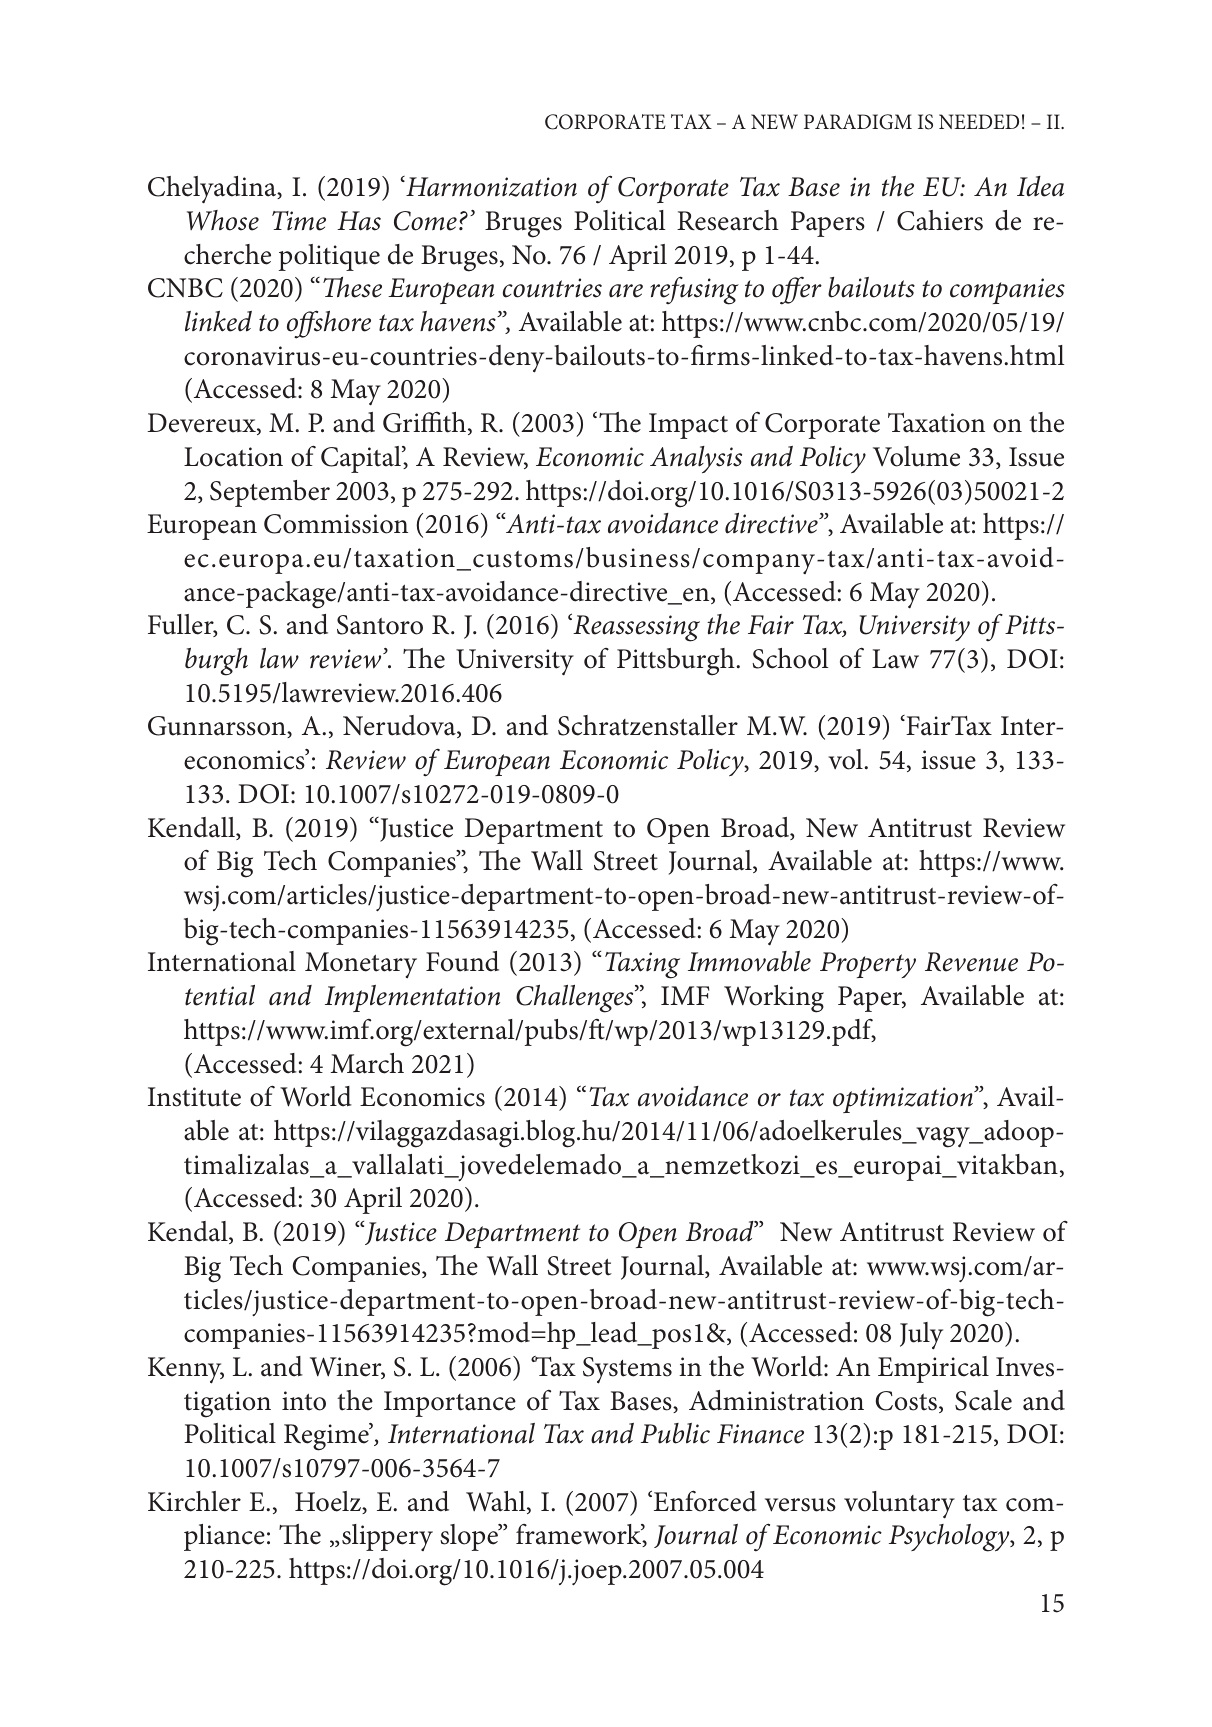  Describe the element at coordinates (675, 1433) in the page. I see `Public` at that location.
